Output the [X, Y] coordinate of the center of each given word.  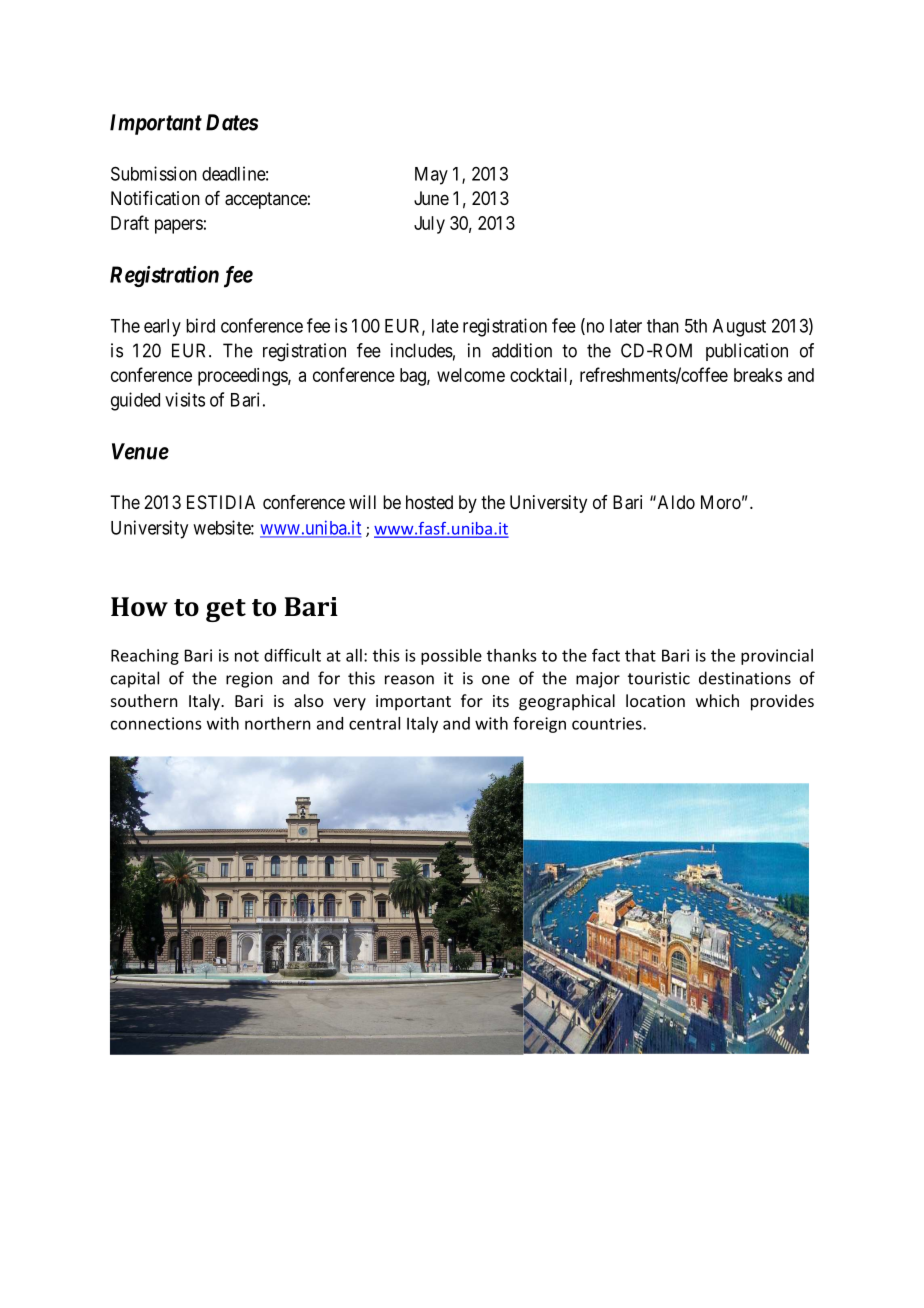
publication [747, 352]
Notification [155, 198]
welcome [471, 375]
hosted [429, 502]
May [431, 176]
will [362, 502]
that [640, 655]
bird [200, 325]
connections [156, 723]
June [431, 198]
